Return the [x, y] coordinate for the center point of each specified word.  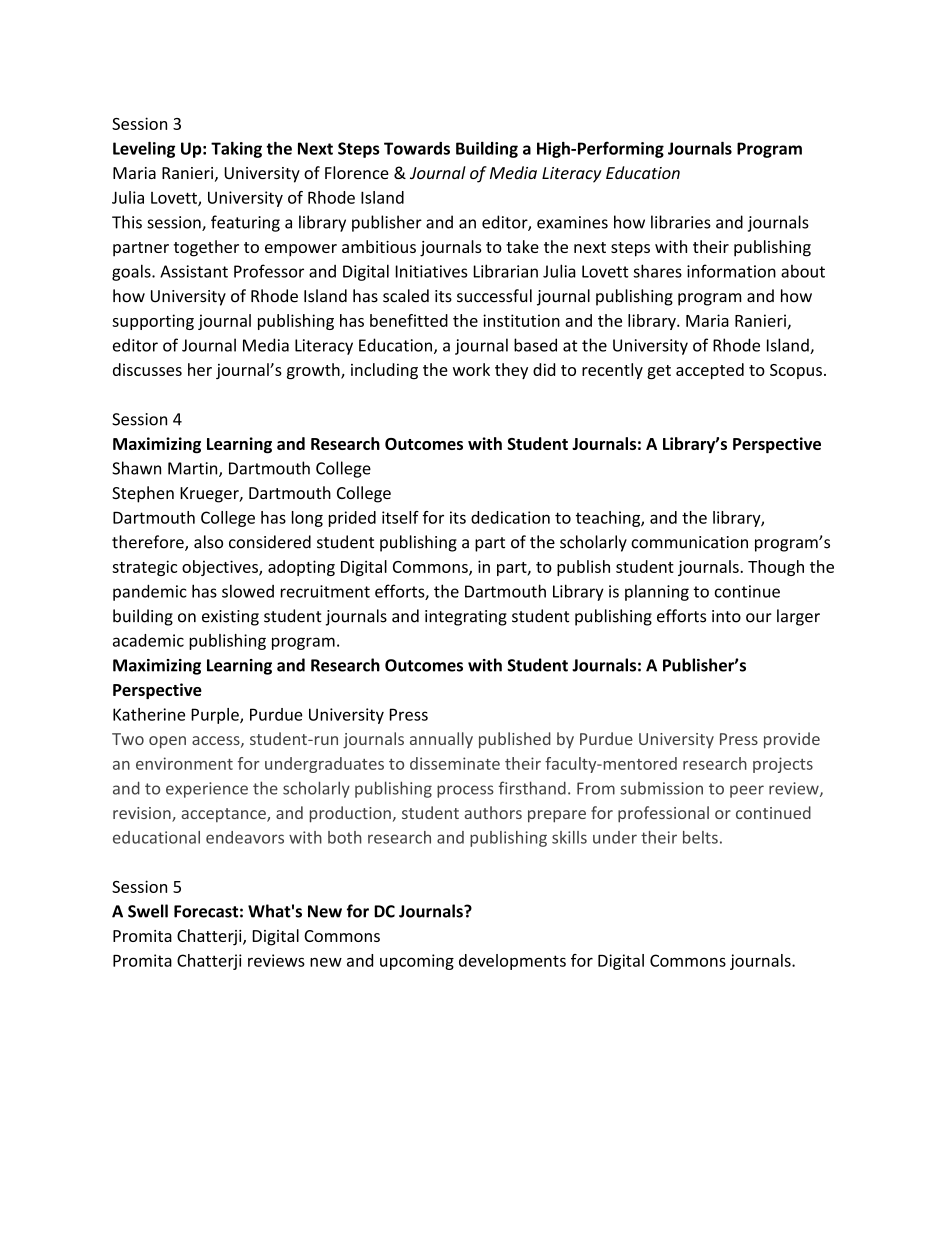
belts [700, 837]
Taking [236, 150]
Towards [417, 148]
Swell [148, 911]
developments [512, 962]
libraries [681, 222]
